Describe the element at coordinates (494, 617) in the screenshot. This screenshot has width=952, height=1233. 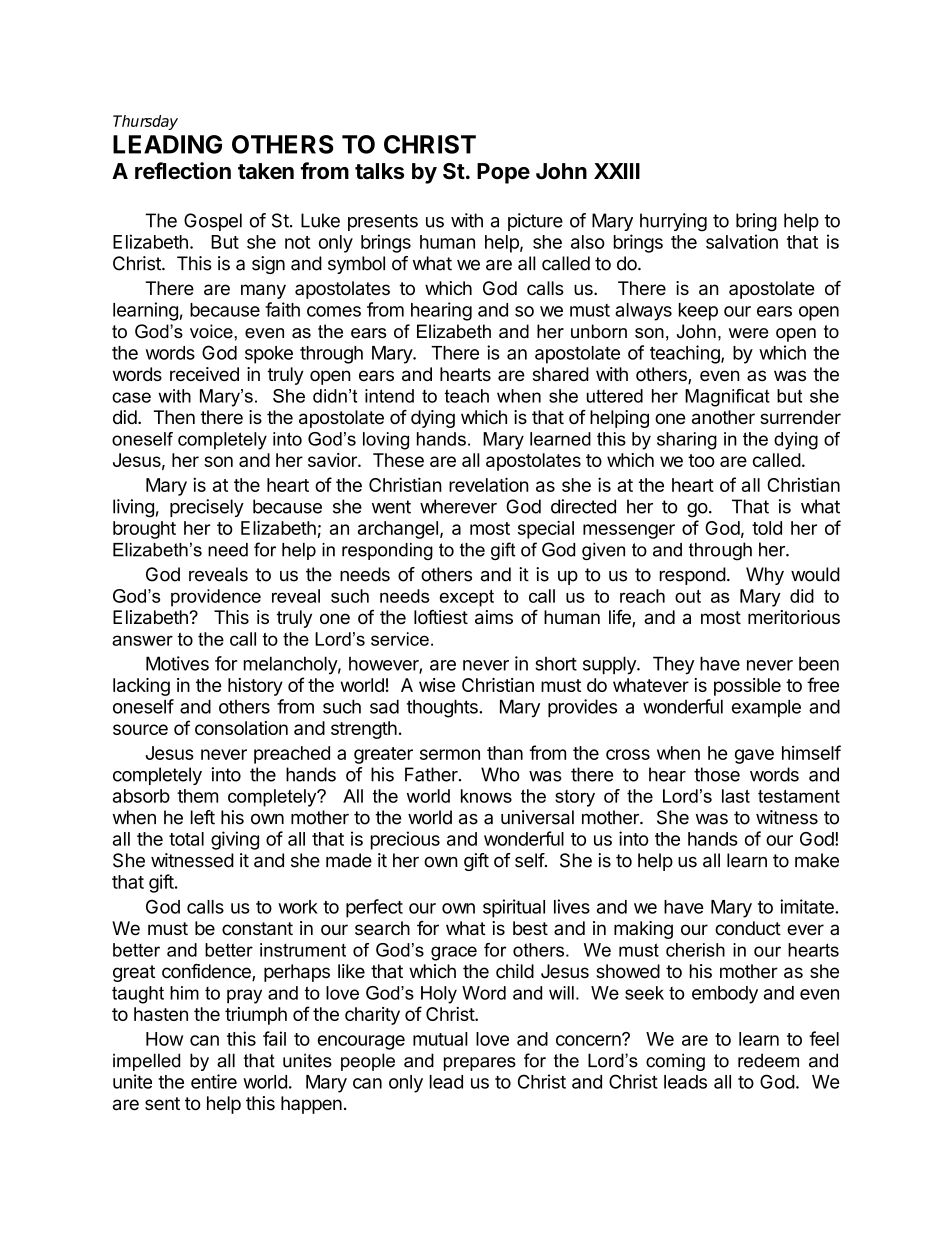
I see `aims` at that location.
